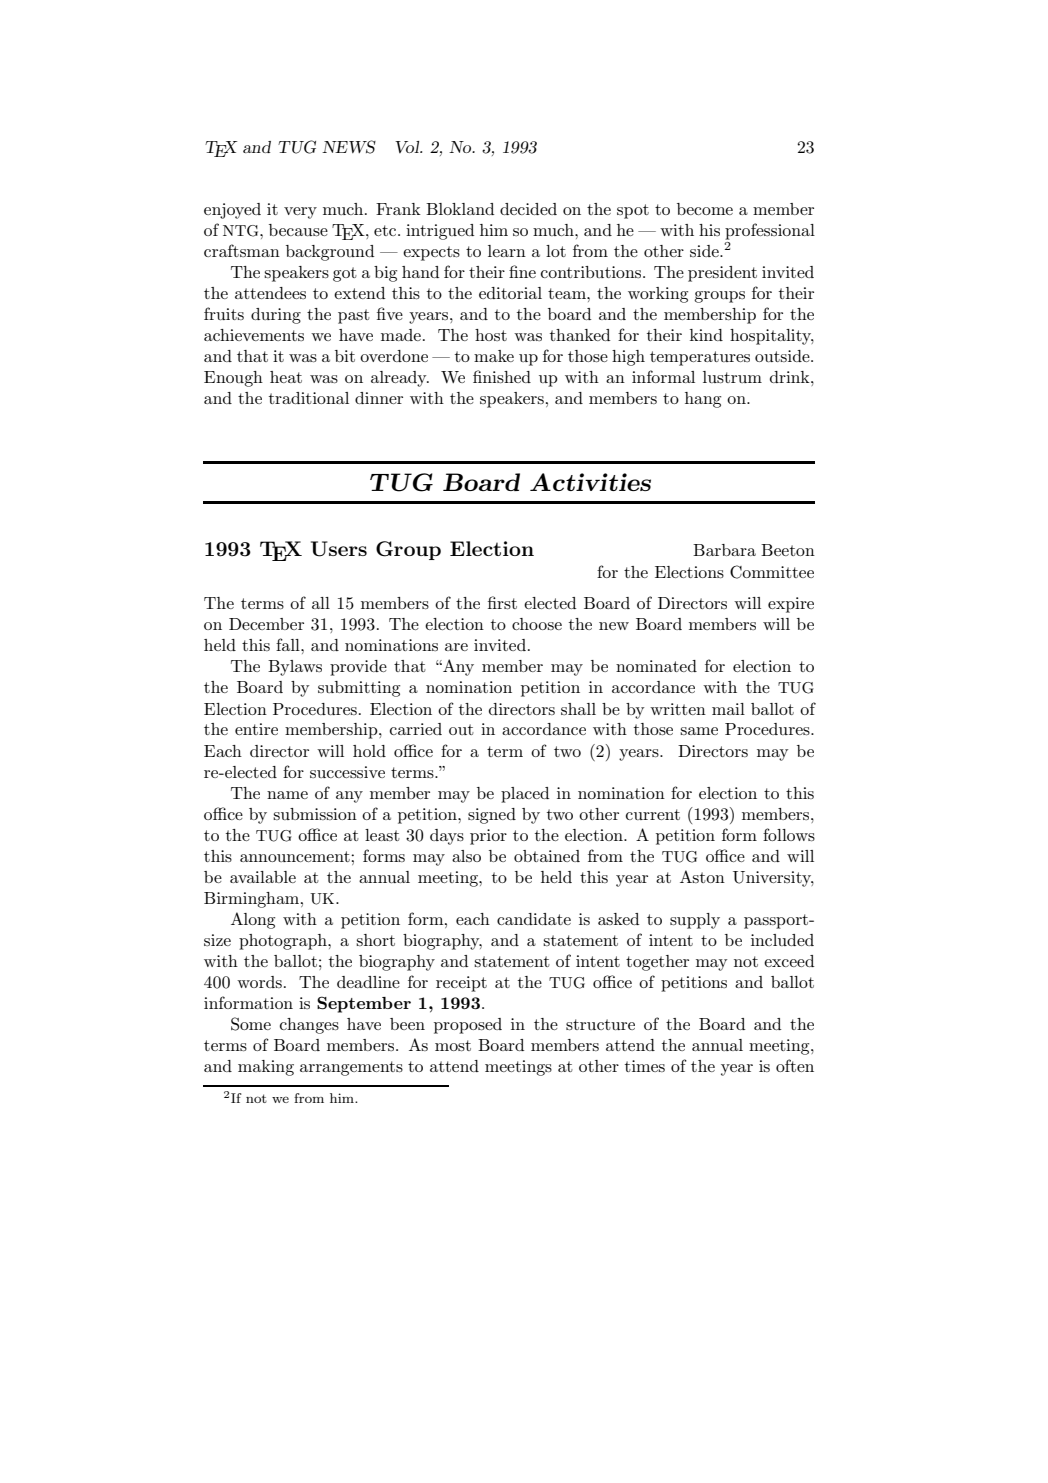 This screenshot has width=1048, height=1483. I want to click on become, so click(705, 209).
